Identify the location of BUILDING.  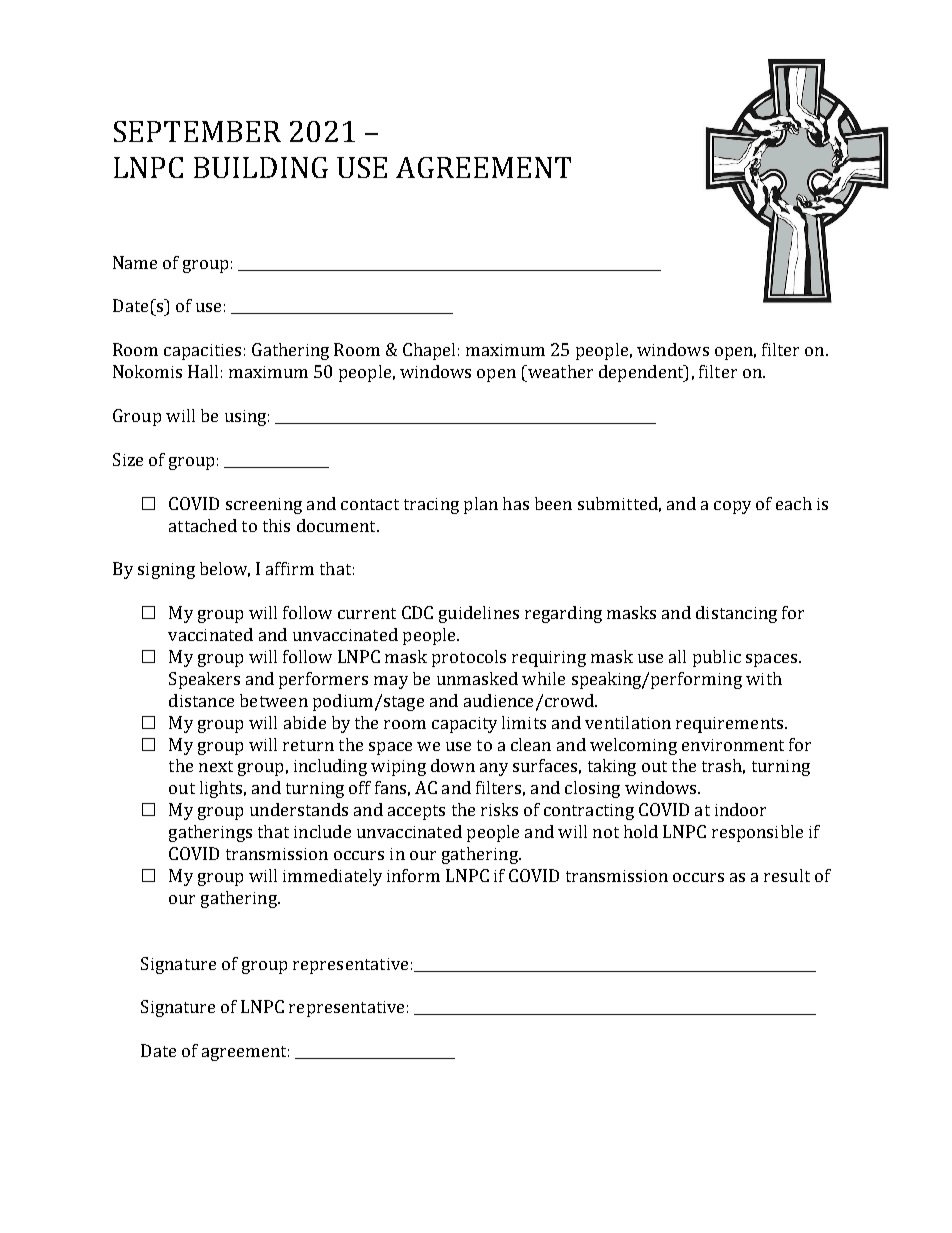
(261, 167).
